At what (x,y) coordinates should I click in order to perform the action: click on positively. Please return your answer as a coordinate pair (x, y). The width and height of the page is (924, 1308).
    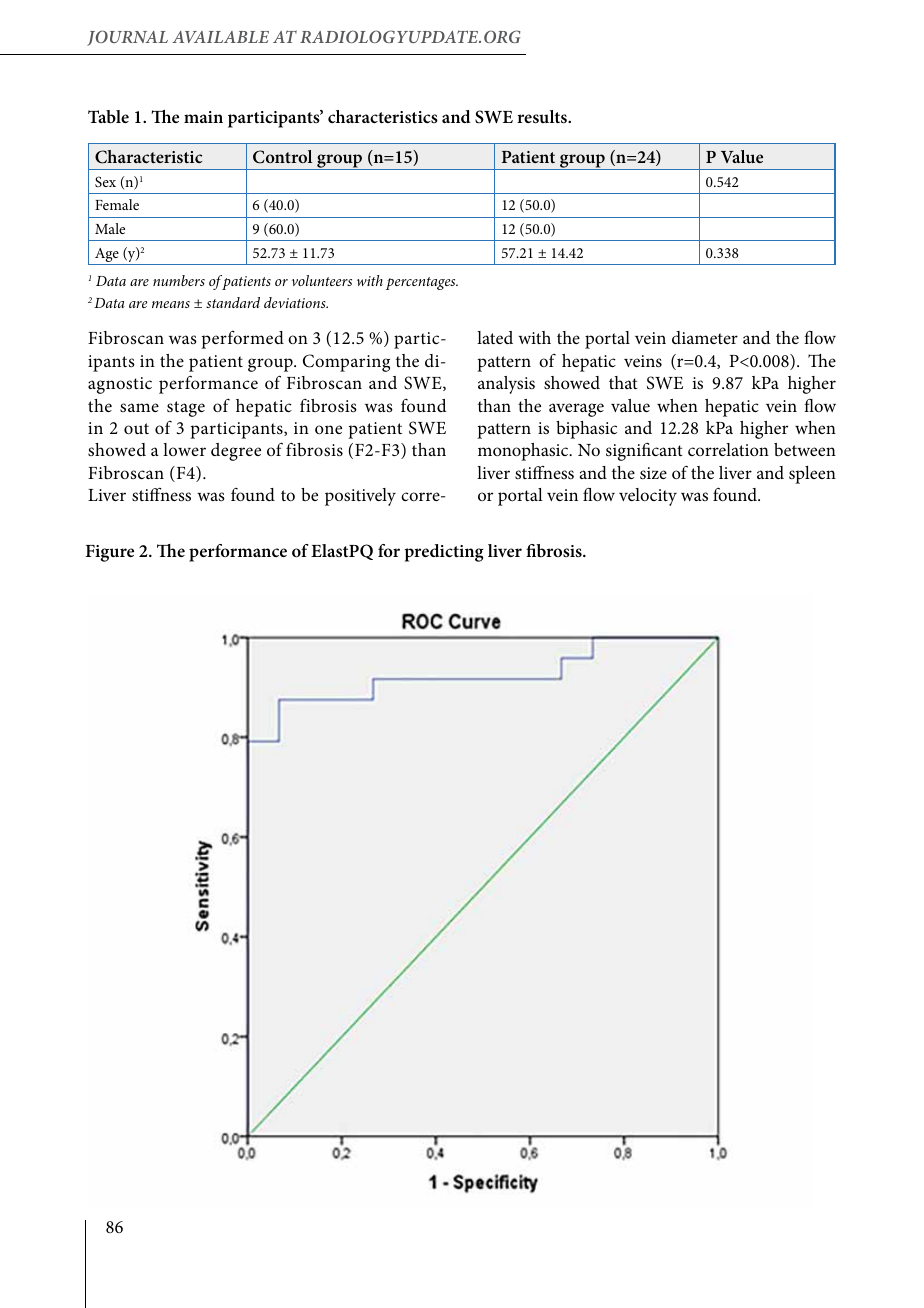
    Looking at the image, I should click on (360, 497).
